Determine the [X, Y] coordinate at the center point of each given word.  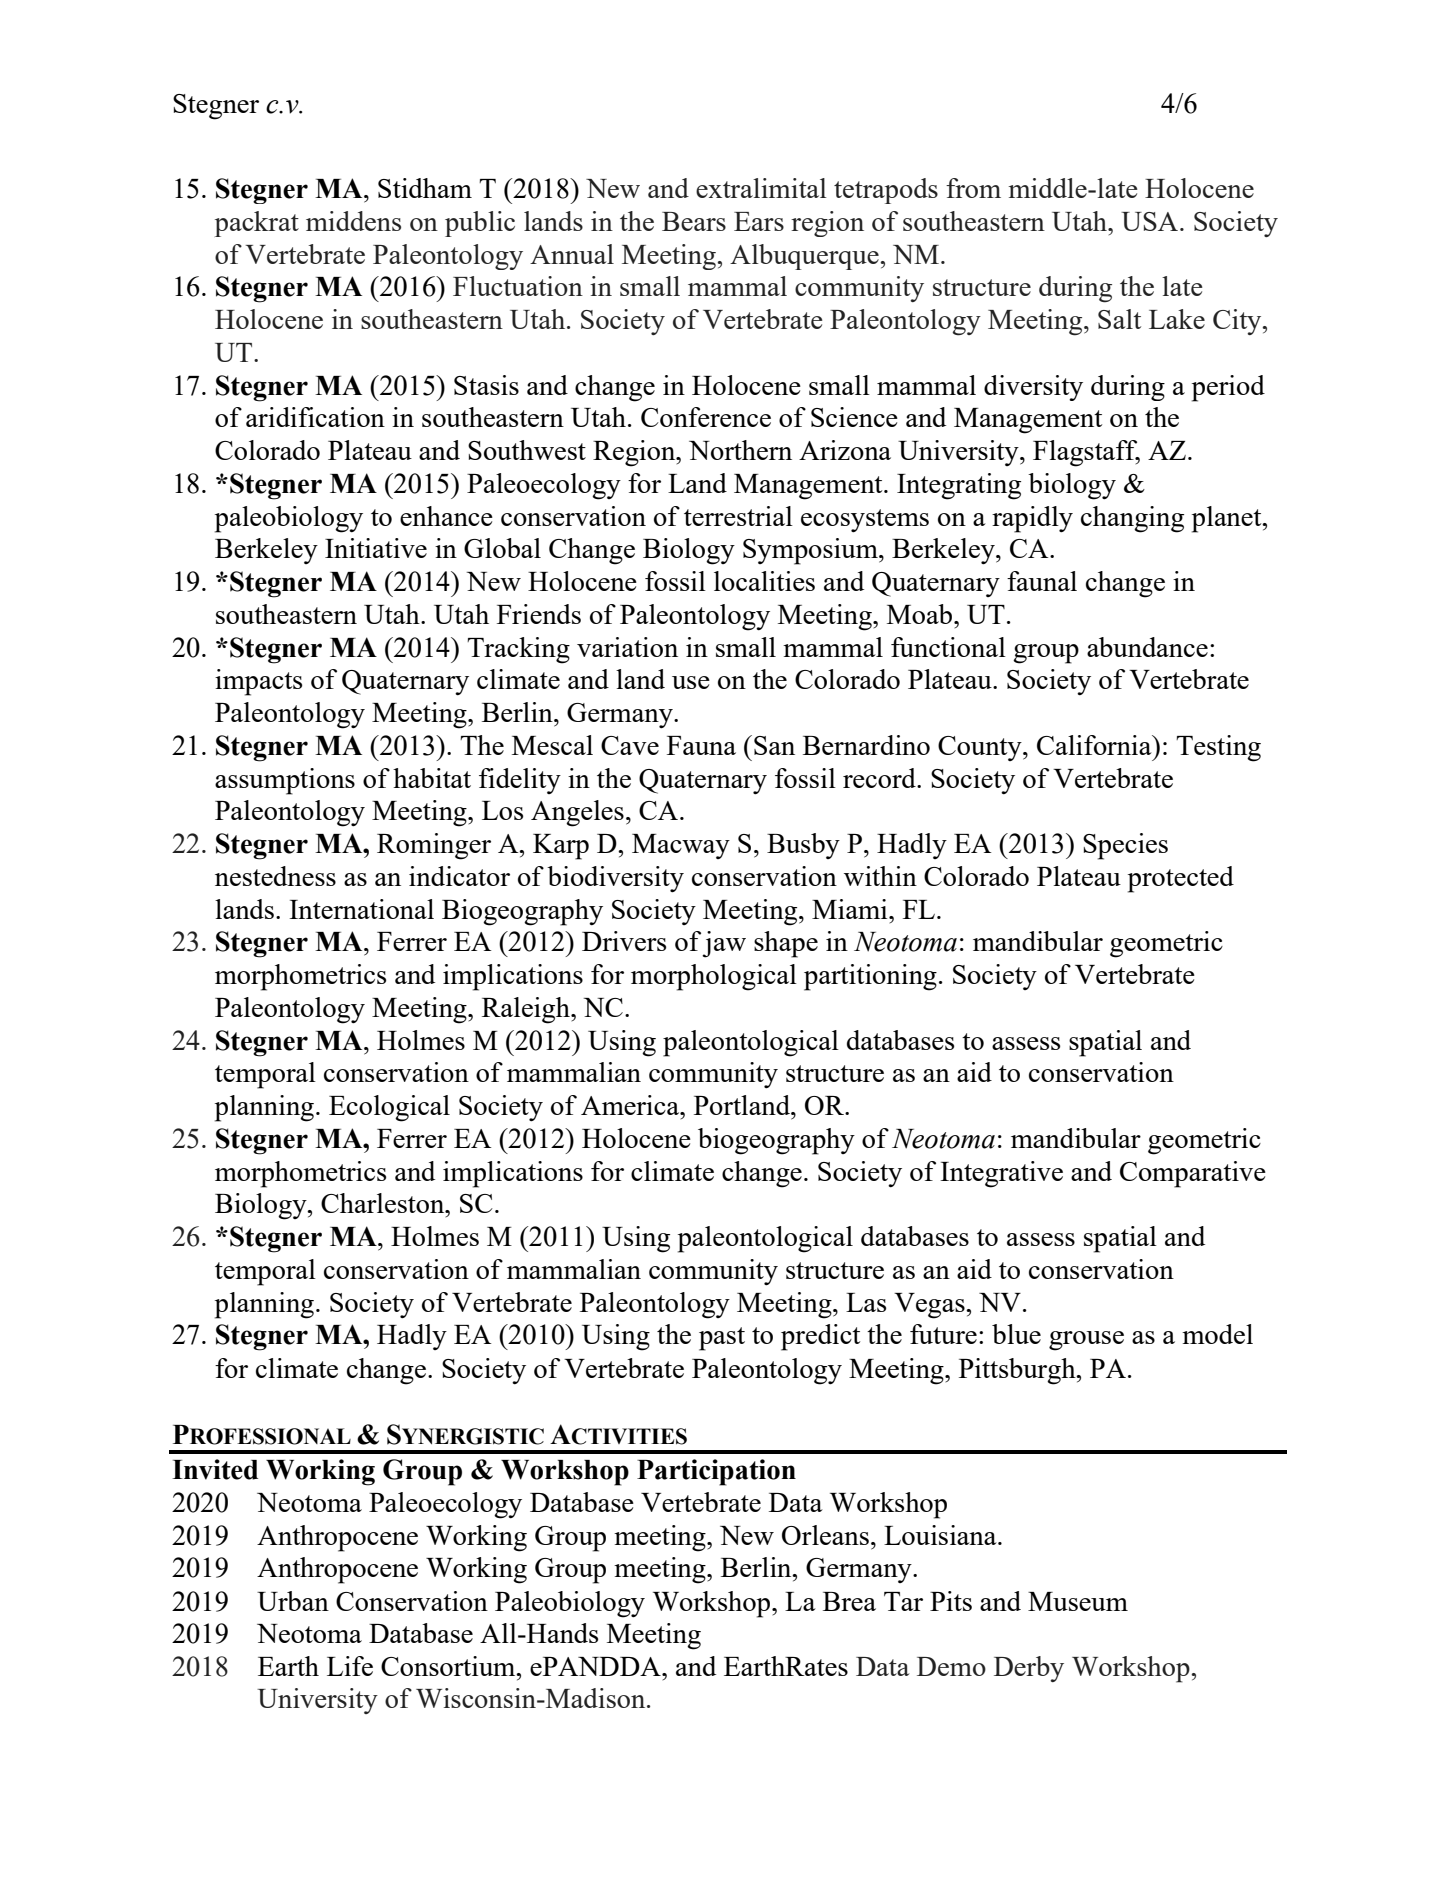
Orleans [825, 1535]
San [774, 745]
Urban [293, 1601]
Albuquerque [805, 257]
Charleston [384, 1203]
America [631, 1105]
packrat [257, 224]
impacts [258, 682]
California [1095, 745]
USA [1151, 221]
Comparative [1193, 1174]
